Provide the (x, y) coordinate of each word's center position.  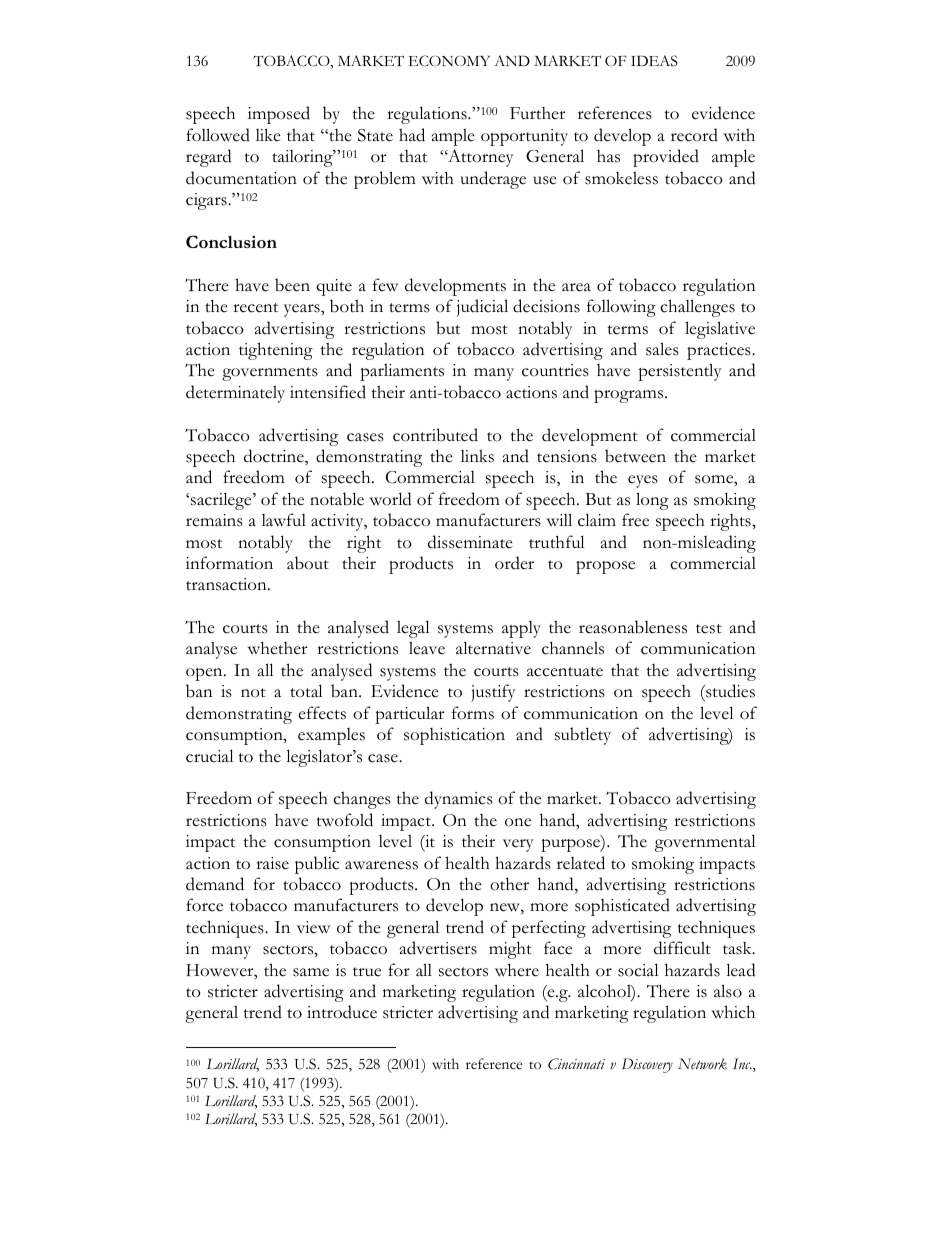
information (229, 563)
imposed (279, 115)
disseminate (470, 542)
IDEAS (654, 61)
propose (605, 567)
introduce (342, 1012)
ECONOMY (449, 61)
